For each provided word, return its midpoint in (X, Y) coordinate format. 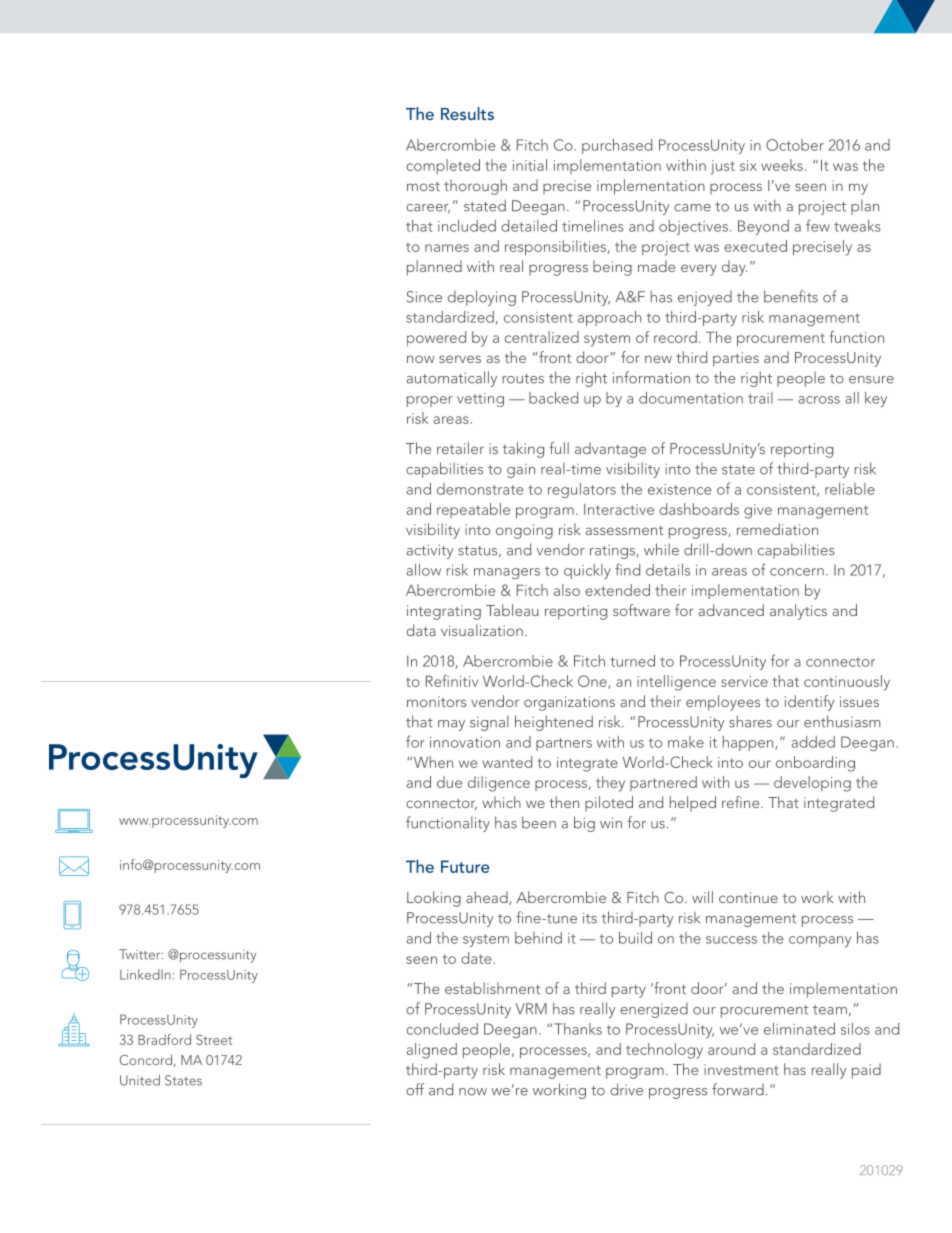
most (423, 186)
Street (214, 1039)
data (421, 630)
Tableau (512, 610)
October (795, 145)
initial (530, 165)
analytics (798, 612)
